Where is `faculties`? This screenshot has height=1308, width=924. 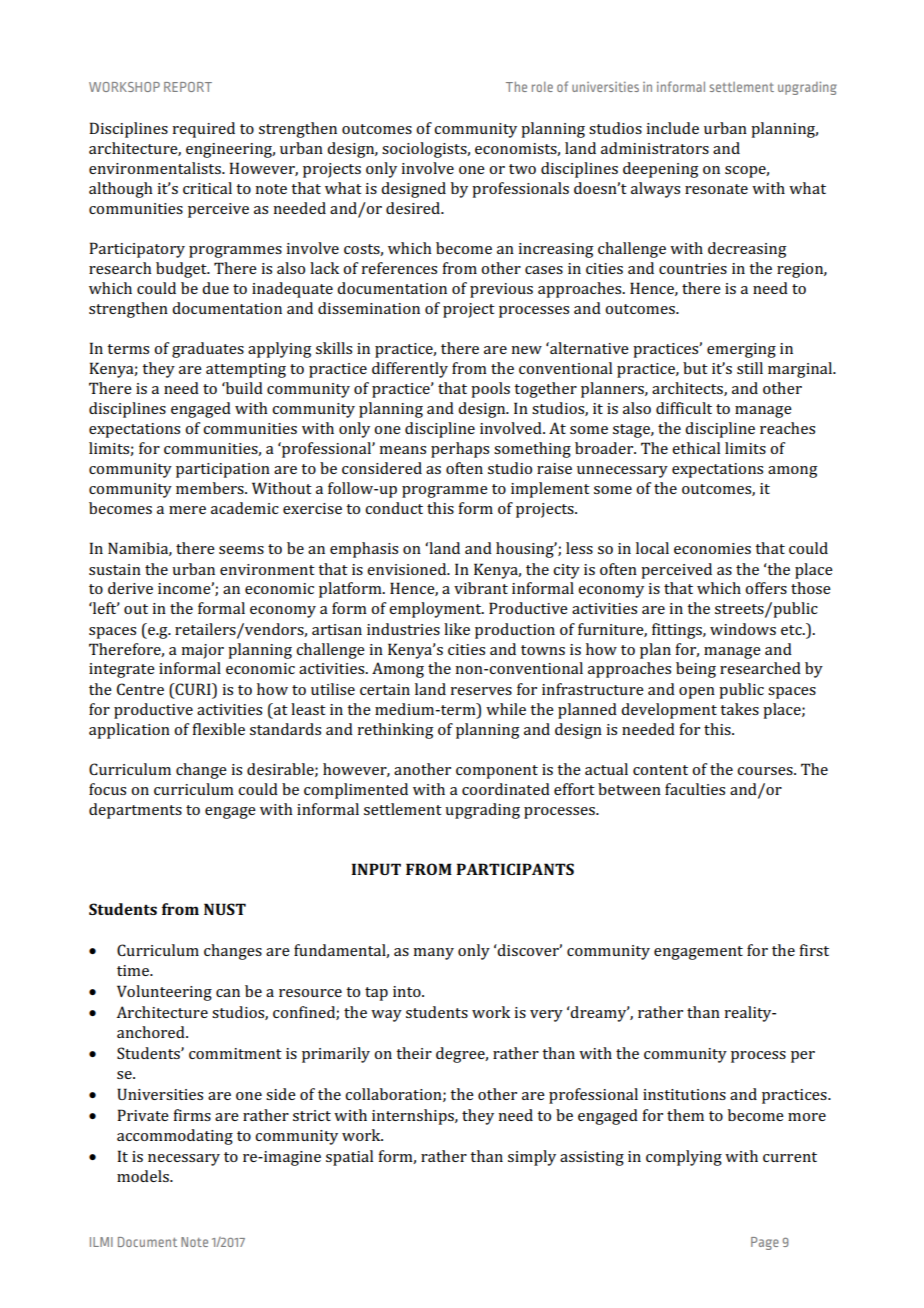 faculties is located at coordinates (695, 789).
